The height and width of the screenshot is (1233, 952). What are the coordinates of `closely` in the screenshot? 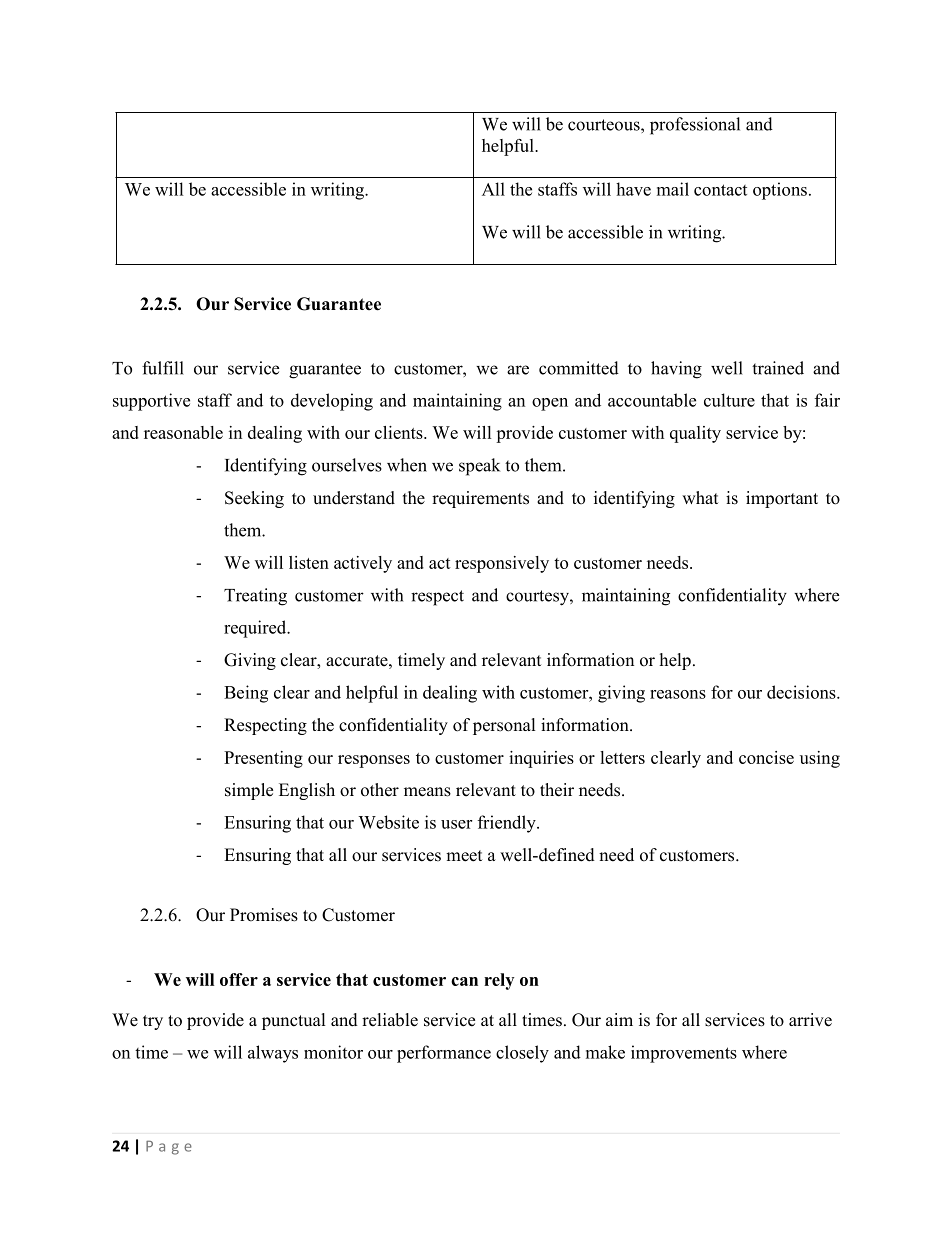 It's located at (522, 1054).
